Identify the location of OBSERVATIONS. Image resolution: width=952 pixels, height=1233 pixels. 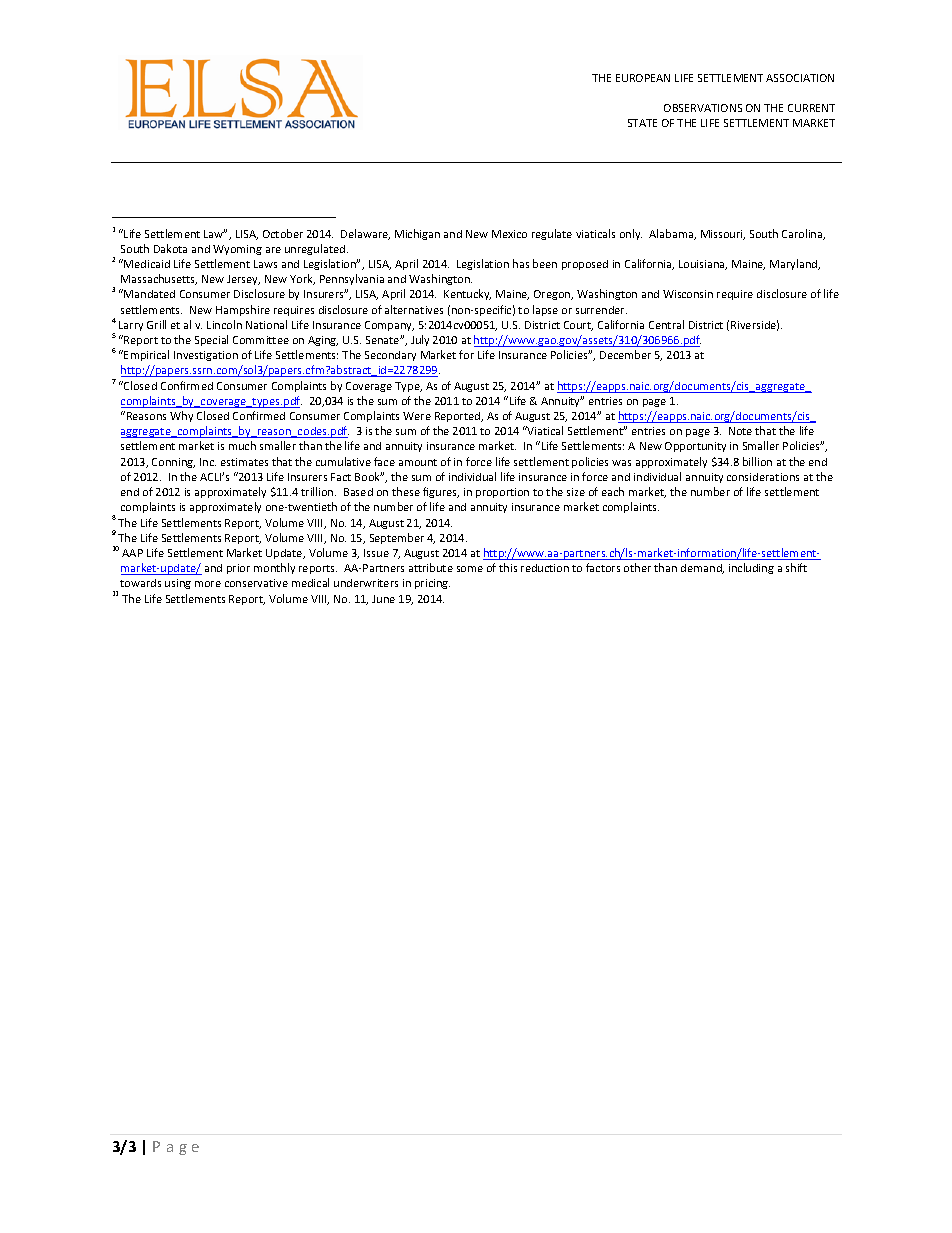
(703, 108).
